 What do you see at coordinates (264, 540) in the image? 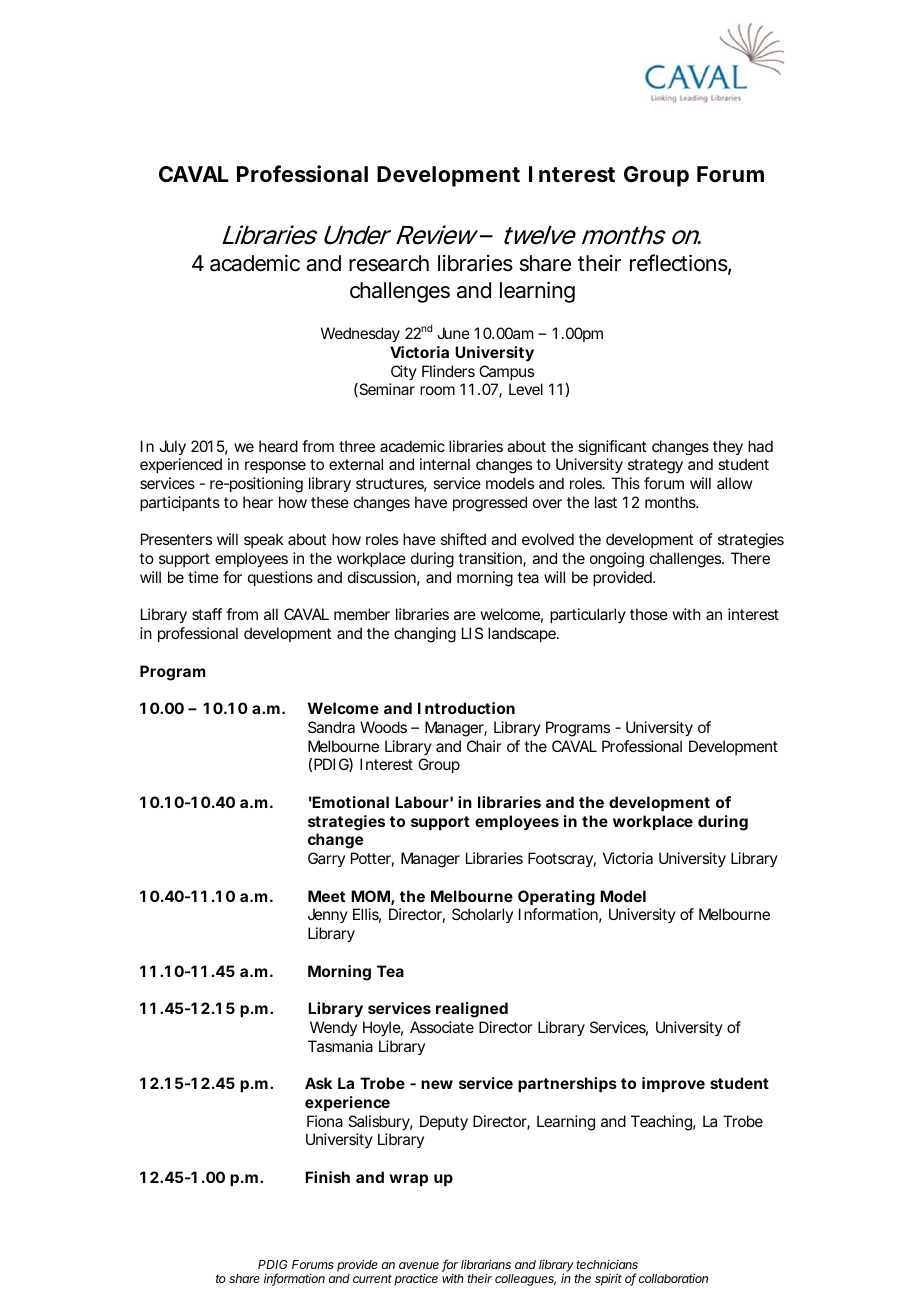
I see `speak` at bounding box center [264, 540].
